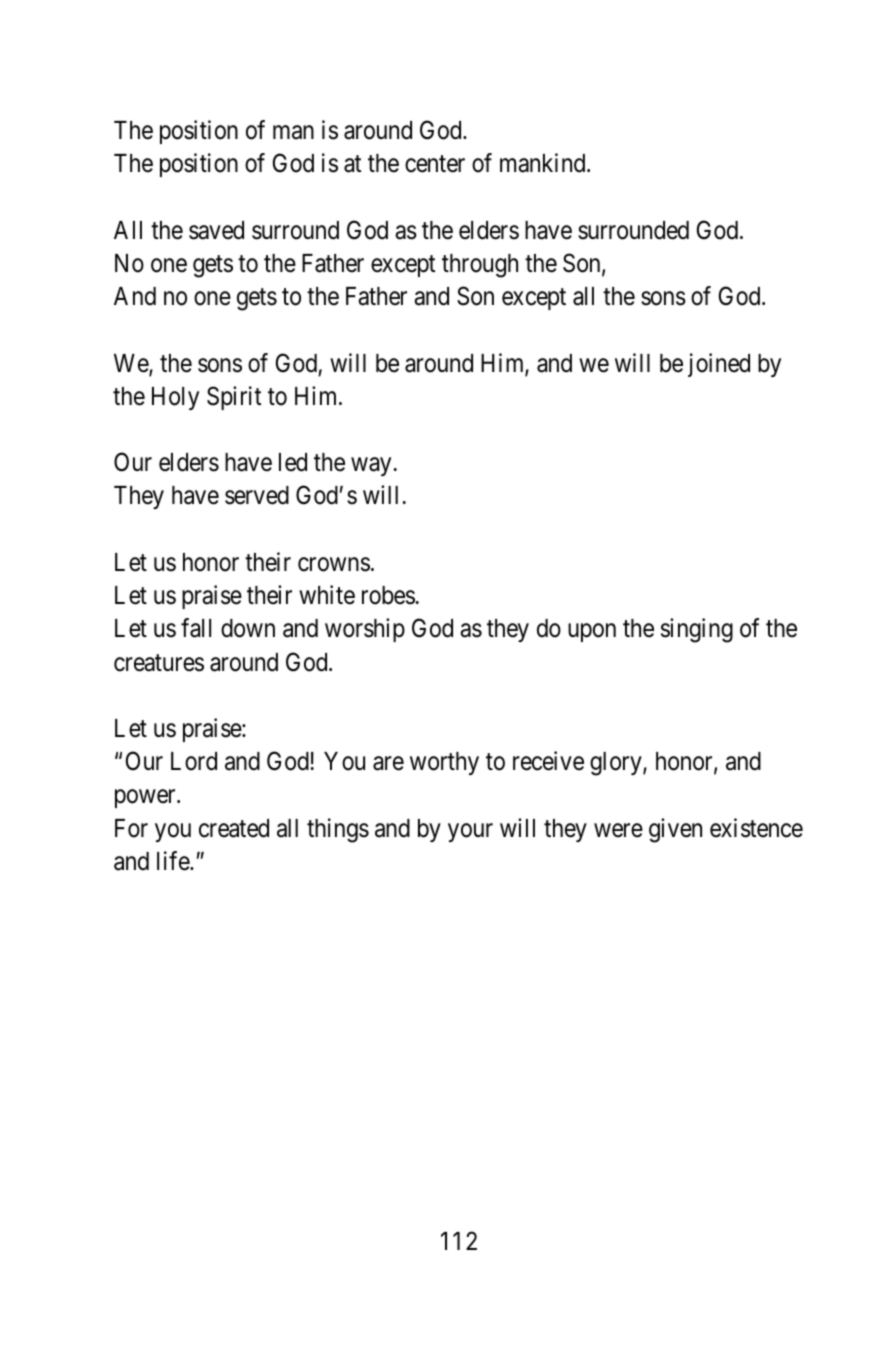 This screenshot has width=896, height=1345. What do you see at coordinates (435, 164) in the screenshot?
I see `center` at bounding box center [435, 164].
